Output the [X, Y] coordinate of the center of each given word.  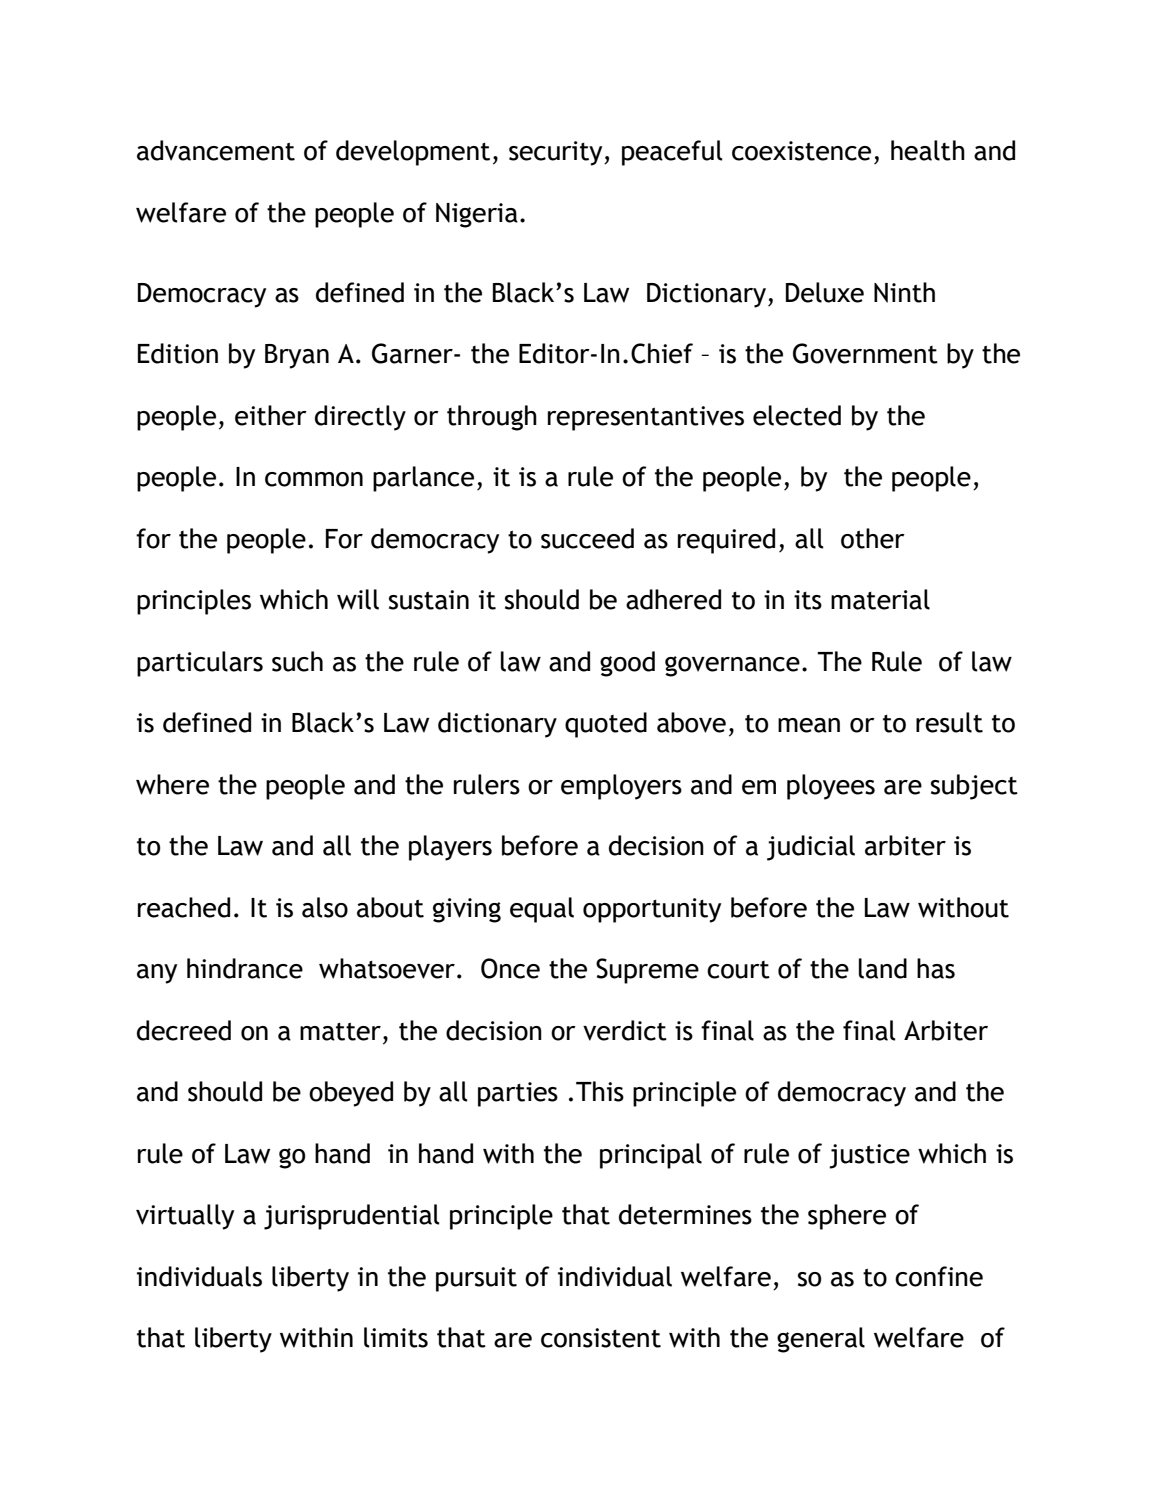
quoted [606, 725]
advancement [216, 150]
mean [809, 725]
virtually [185, 1217]
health [928, 150]
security [557, 153]
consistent [601, 1338]
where [172, 784]
